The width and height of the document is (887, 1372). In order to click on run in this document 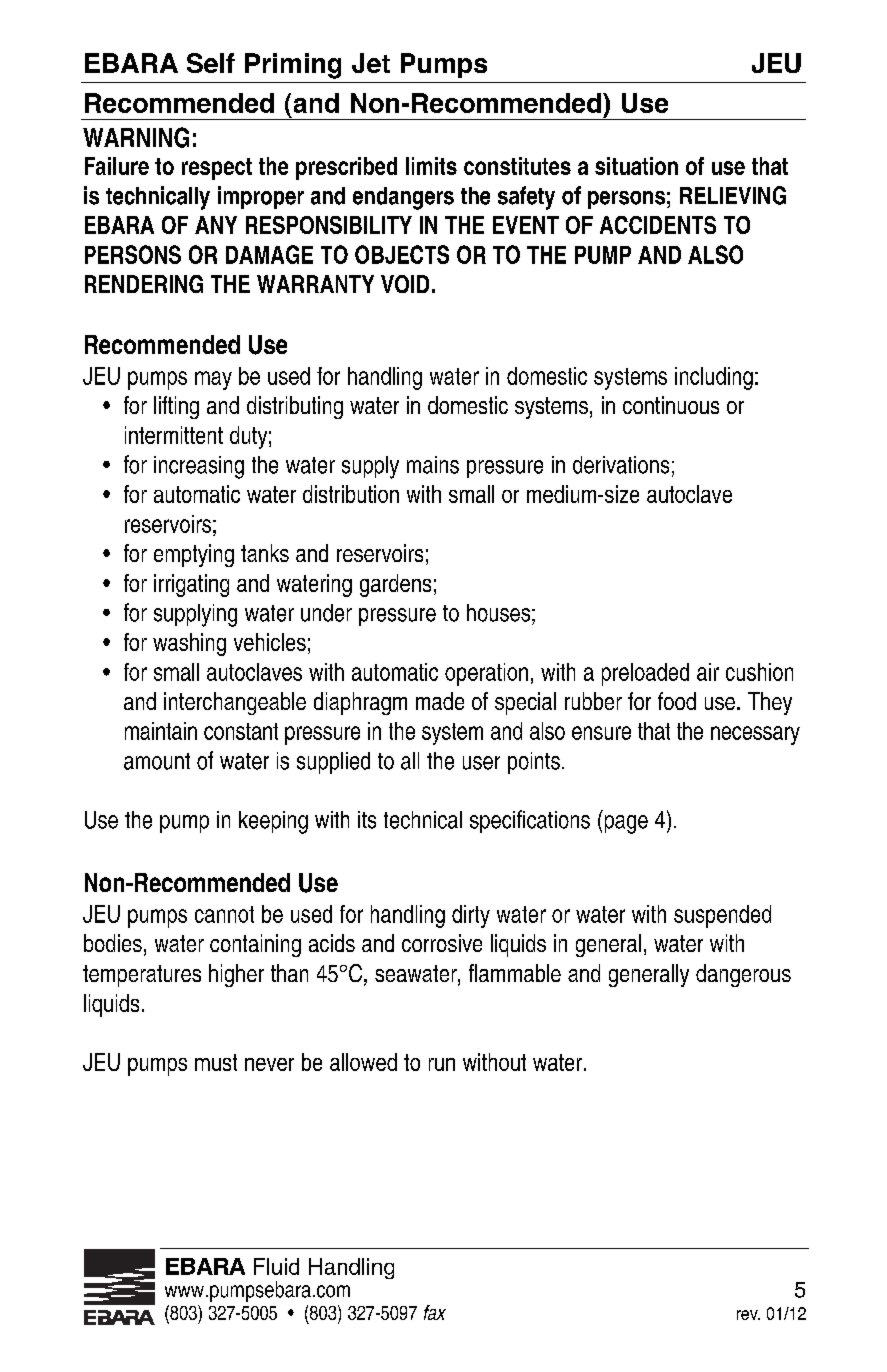, I will do `click(442, 1064)`.
